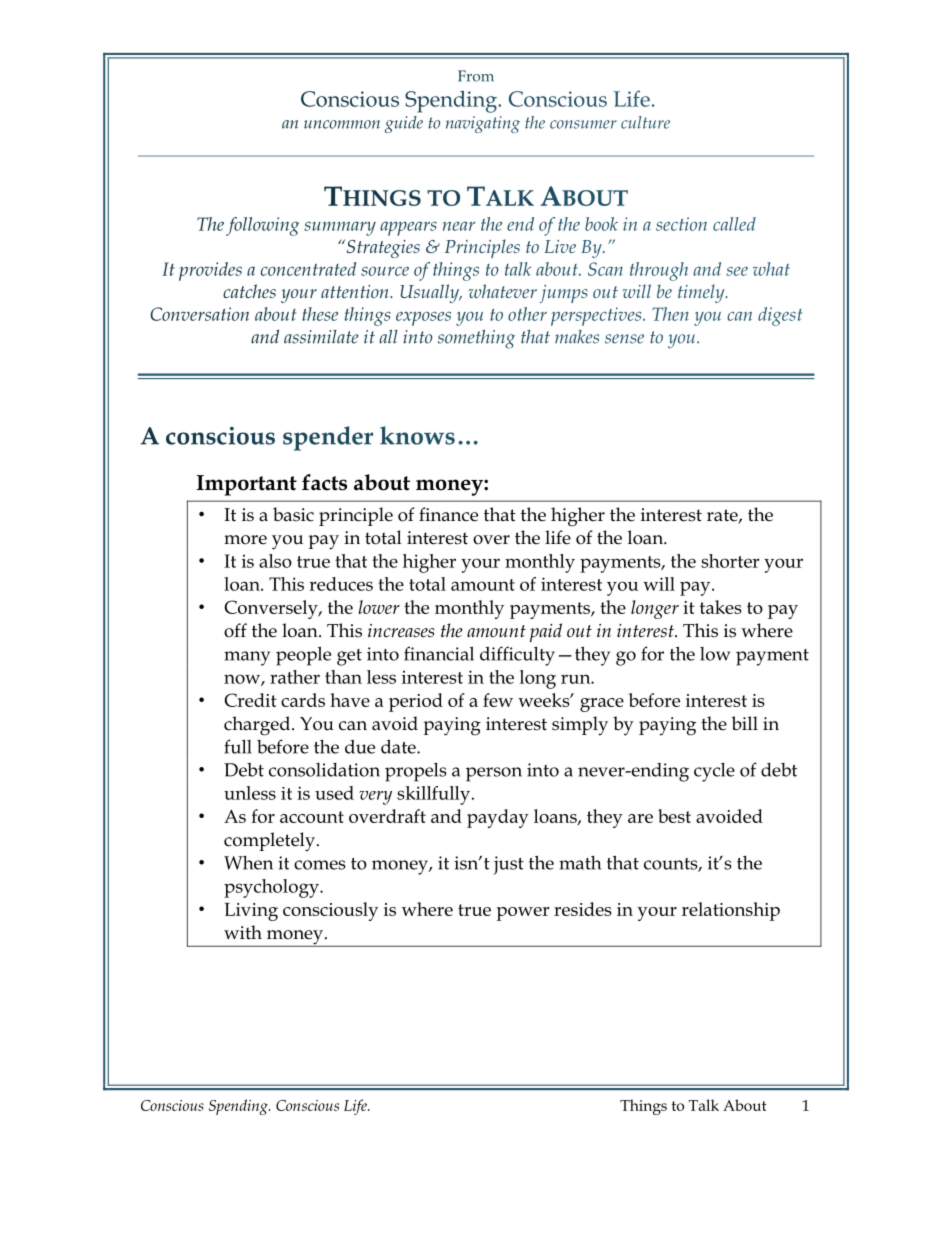 The image size is (952, 1233). What do you see at coordinates (731, 911) in the document?
I see `relationship` at bounding box center [731, 911].
